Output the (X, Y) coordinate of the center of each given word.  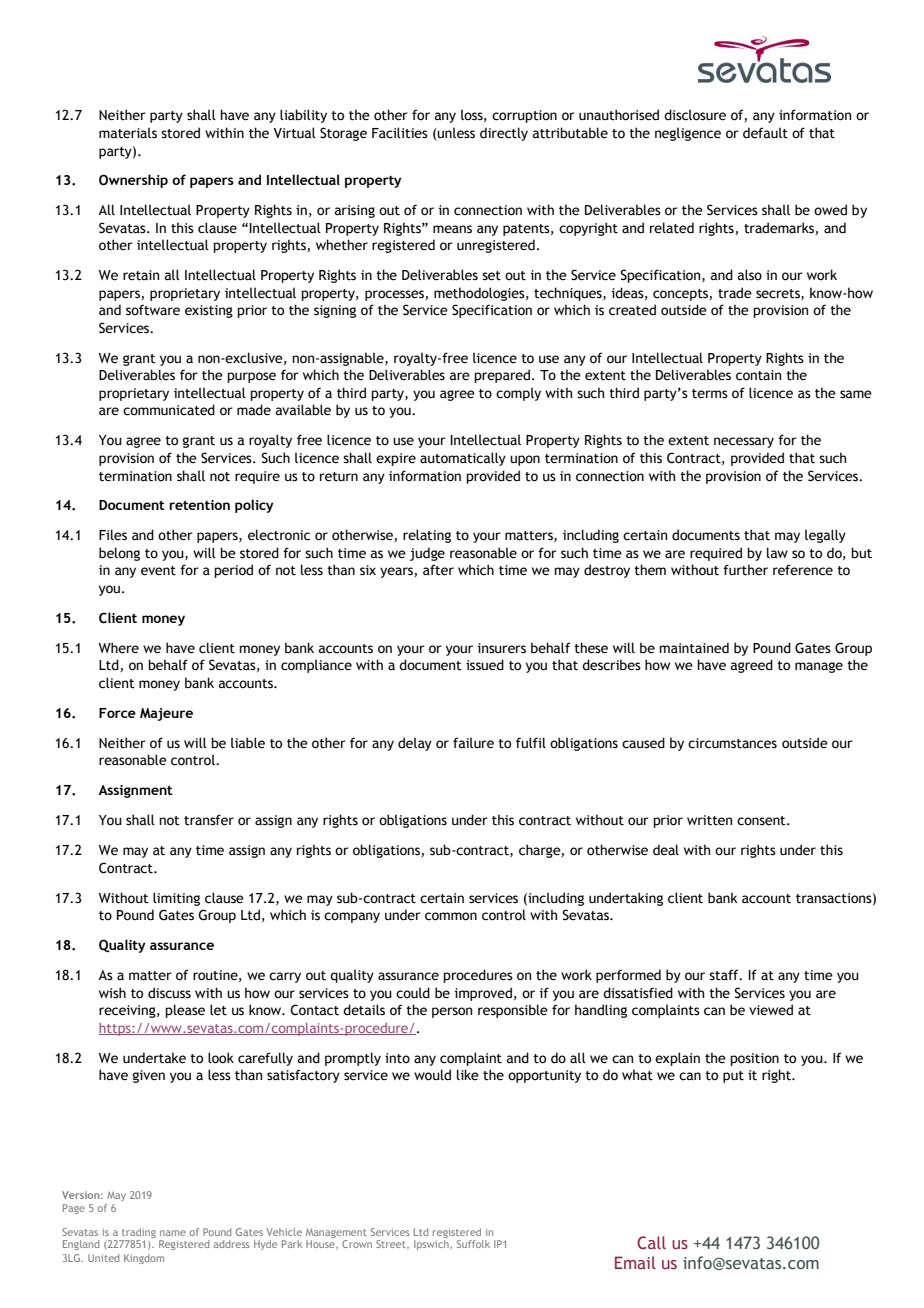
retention (199, 505)
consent (762, 821)
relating (427, 536)
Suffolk (473, 1244)
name (173, 1233)
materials (128, 133)
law (777, 552)
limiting (176, 899)
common (451, 916)
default (765, 133)
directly (504, 134)
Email (635, 1262)
